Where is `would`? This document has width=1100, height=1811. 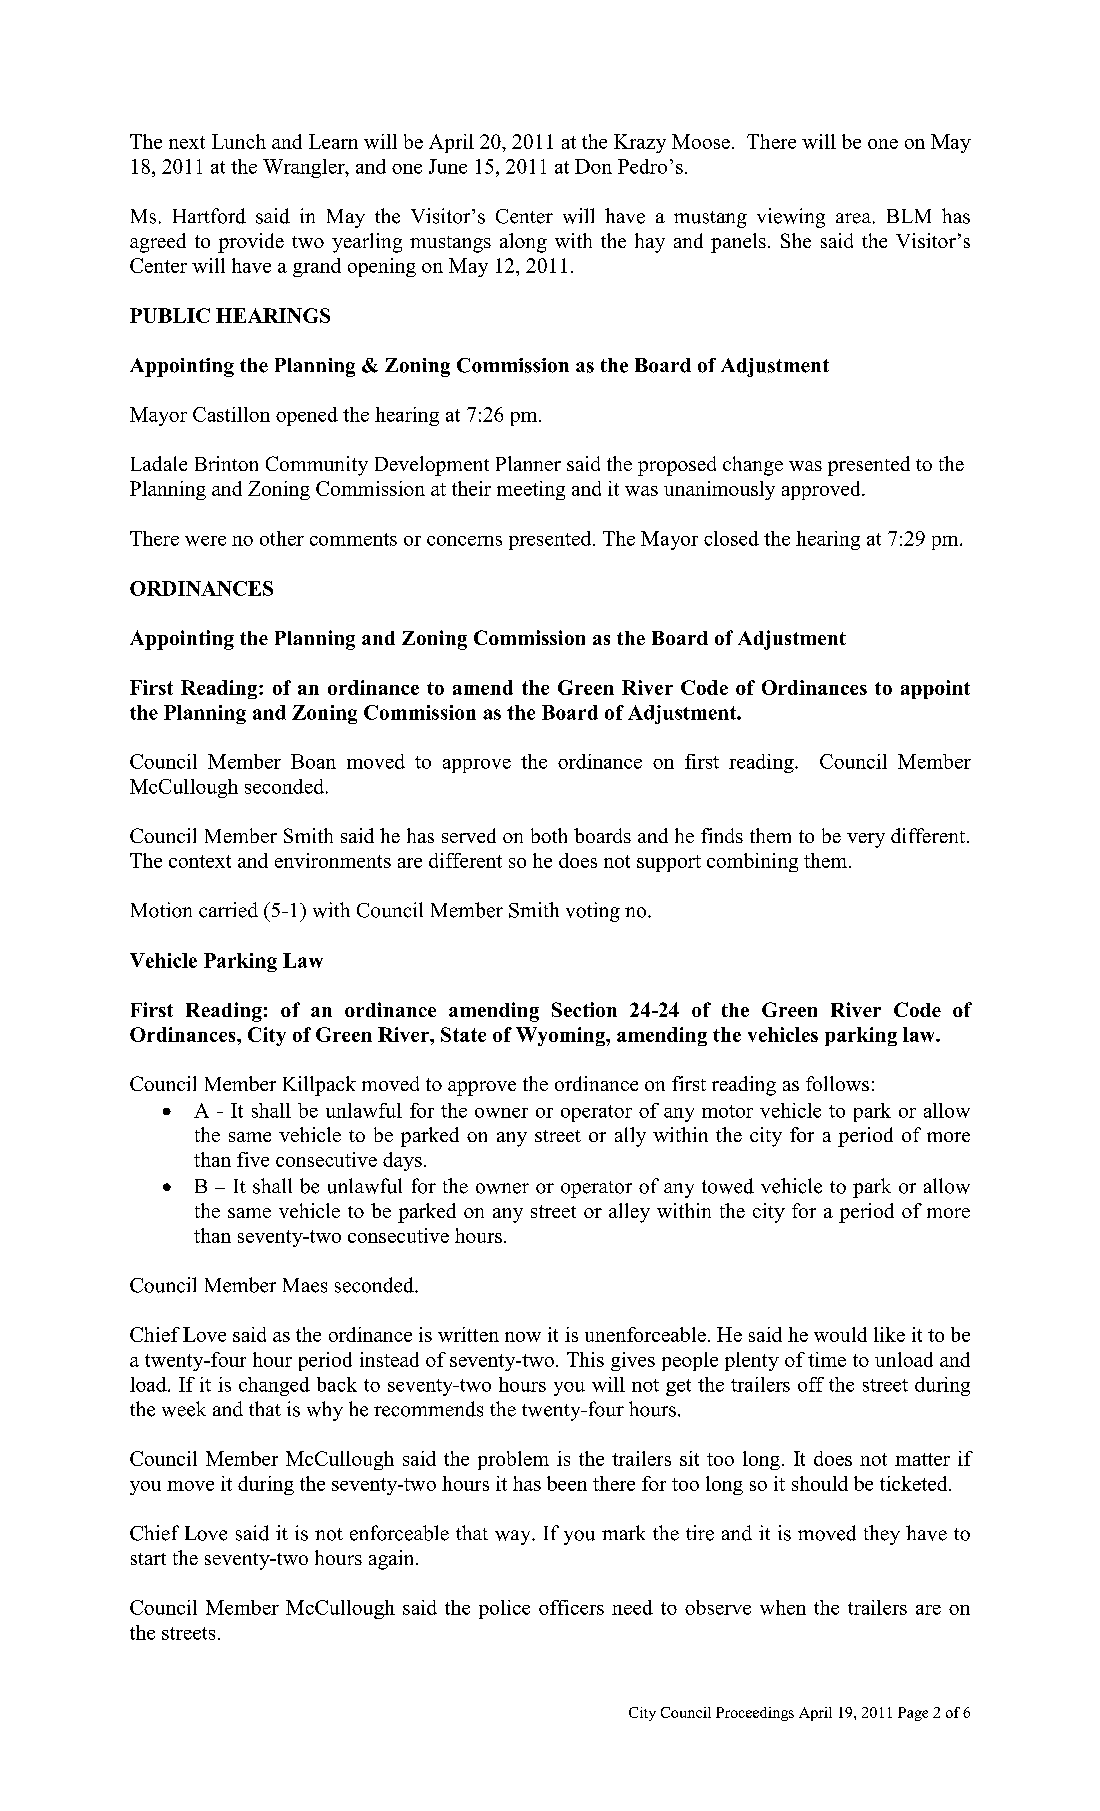 would is located at coordinates (840, 1334).
